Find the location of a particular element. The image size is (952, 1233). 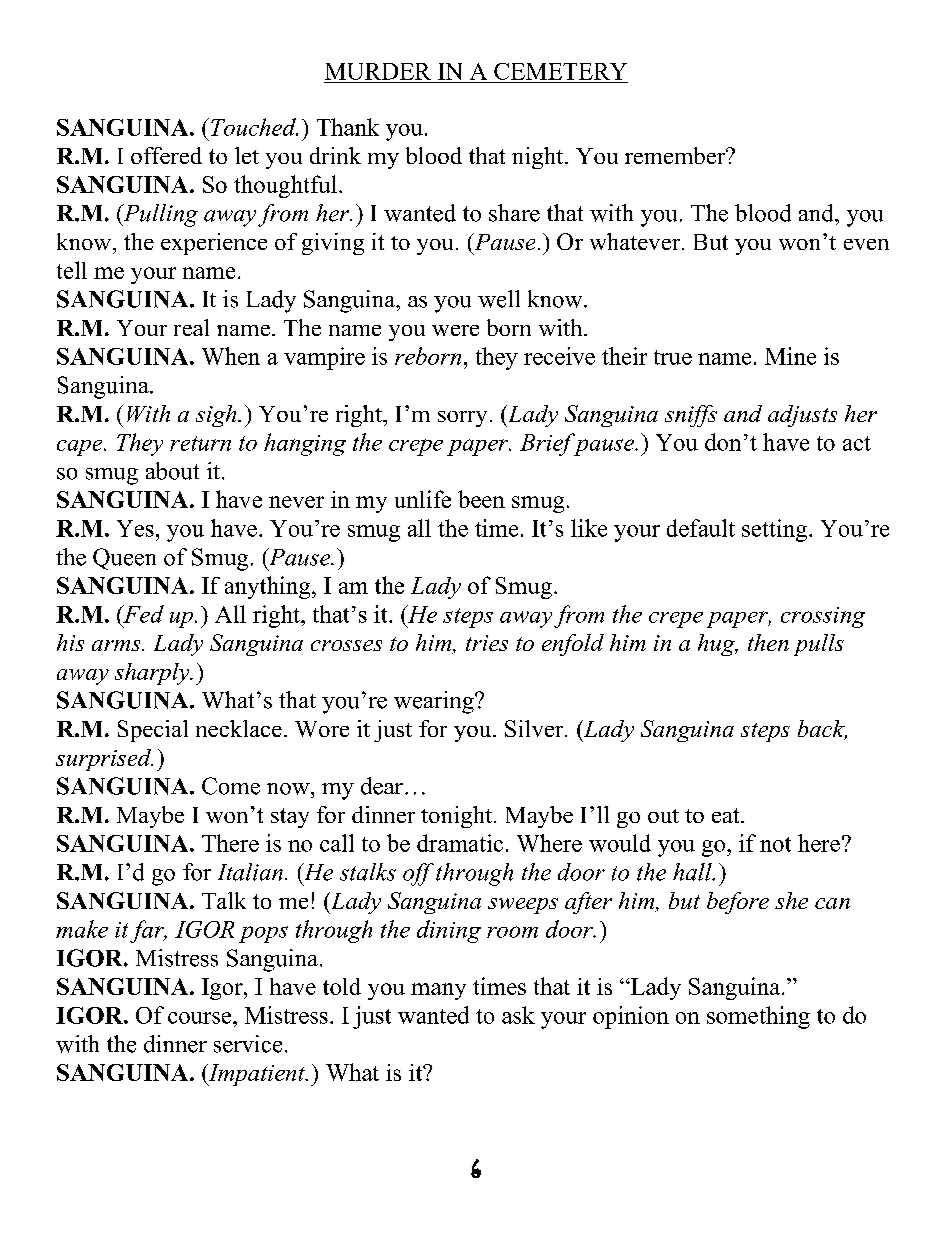

sniffs is located at coordinates (691, 416).
